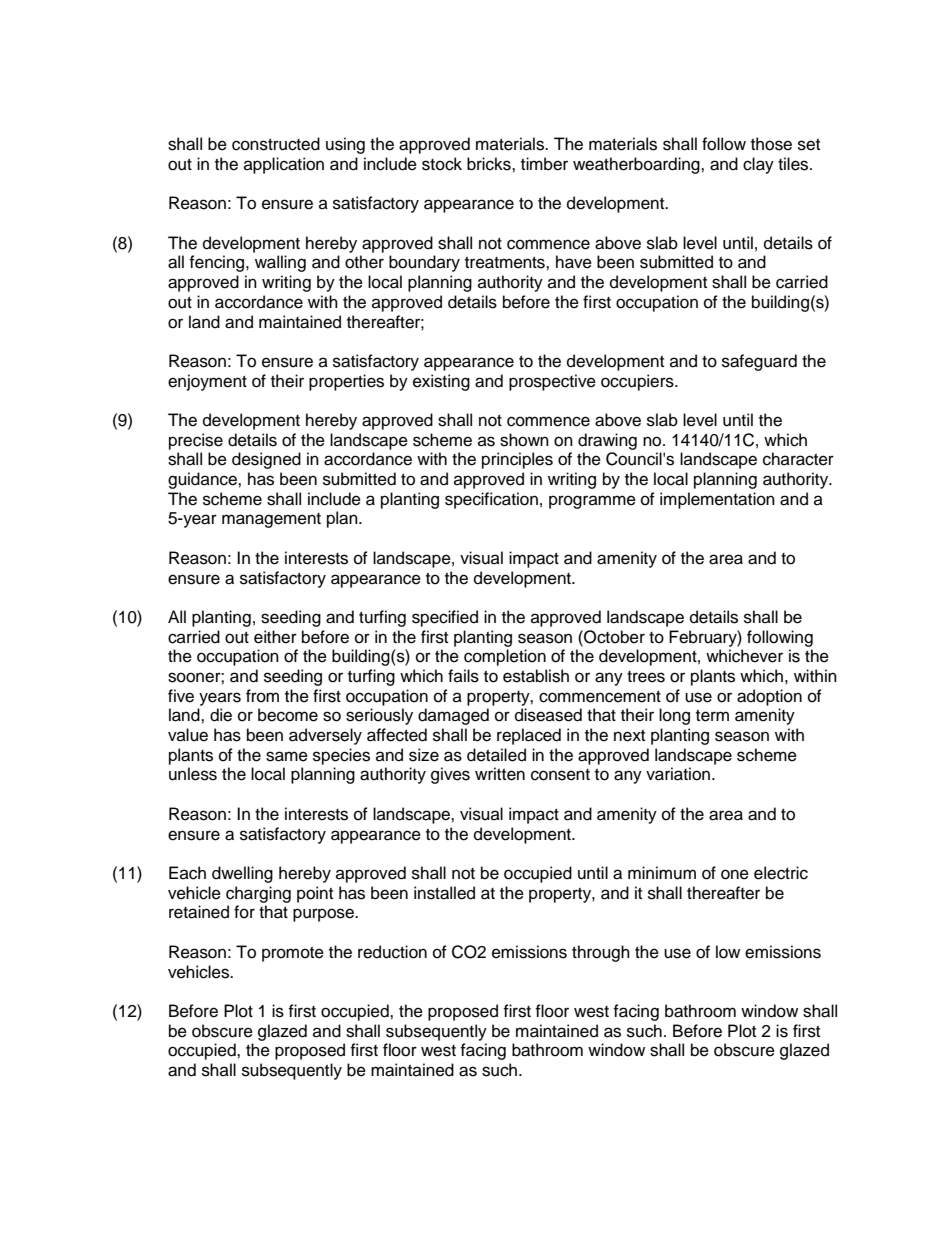 The width and height of the screenshot is (952, 1233). I want to click on adoption, so click(769, 697).
